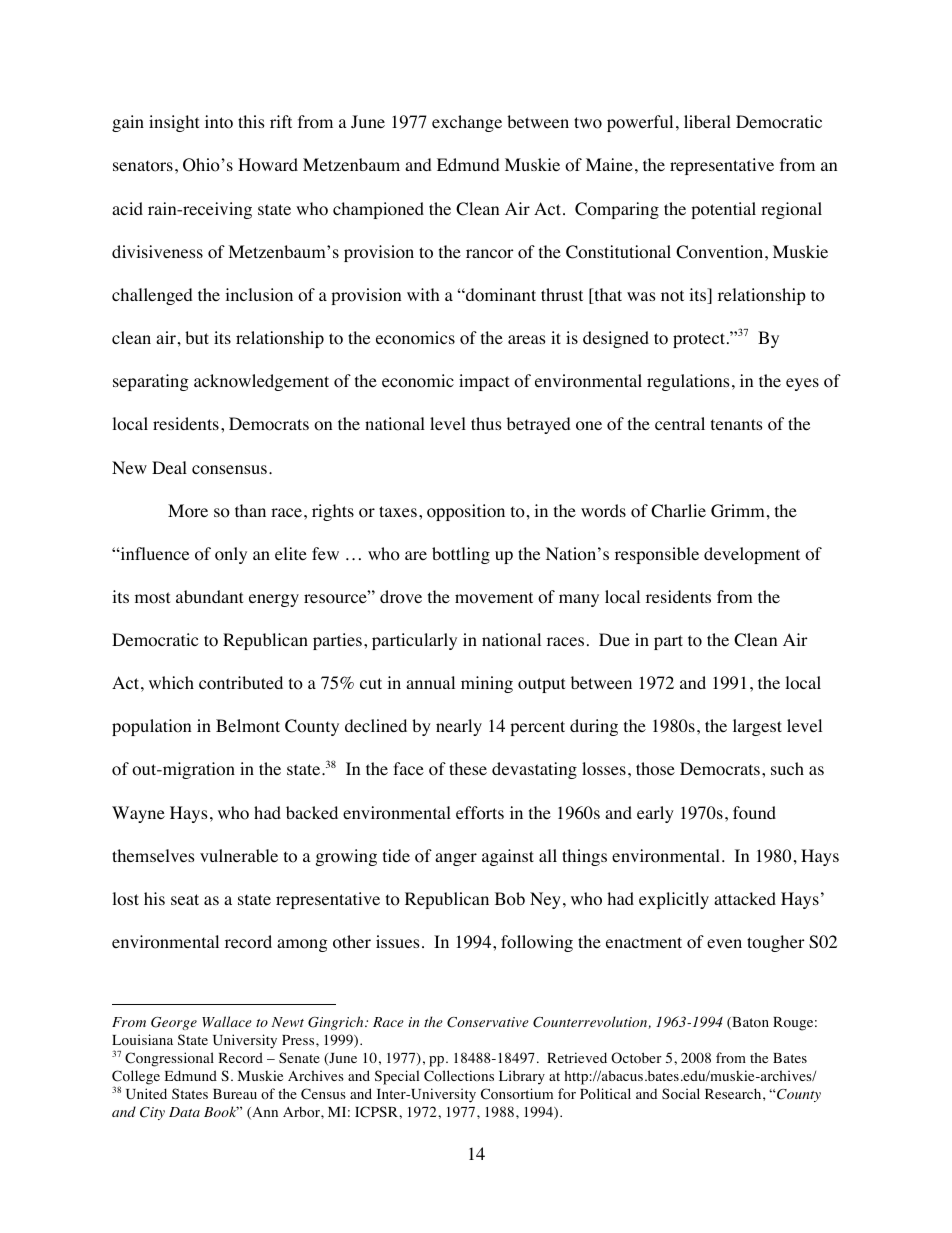 This image has width=952, height=1233. Describe the element at coordinates (209, 596) in the image. I see `abundant` at that location.
